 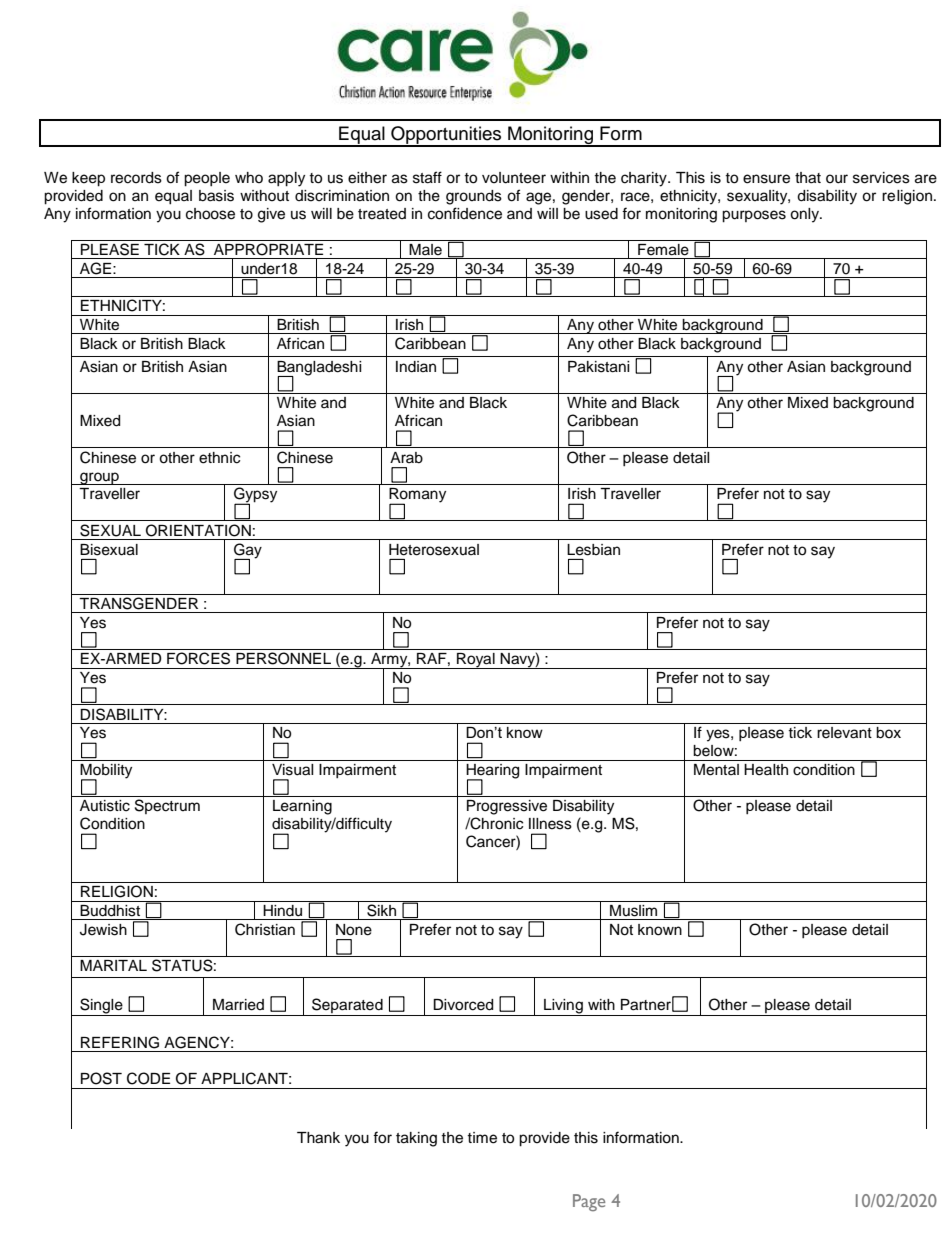 What do you see at coordinates (593, 550) in the image?
I see `Lesbian` at bounding box center [593, 550].
